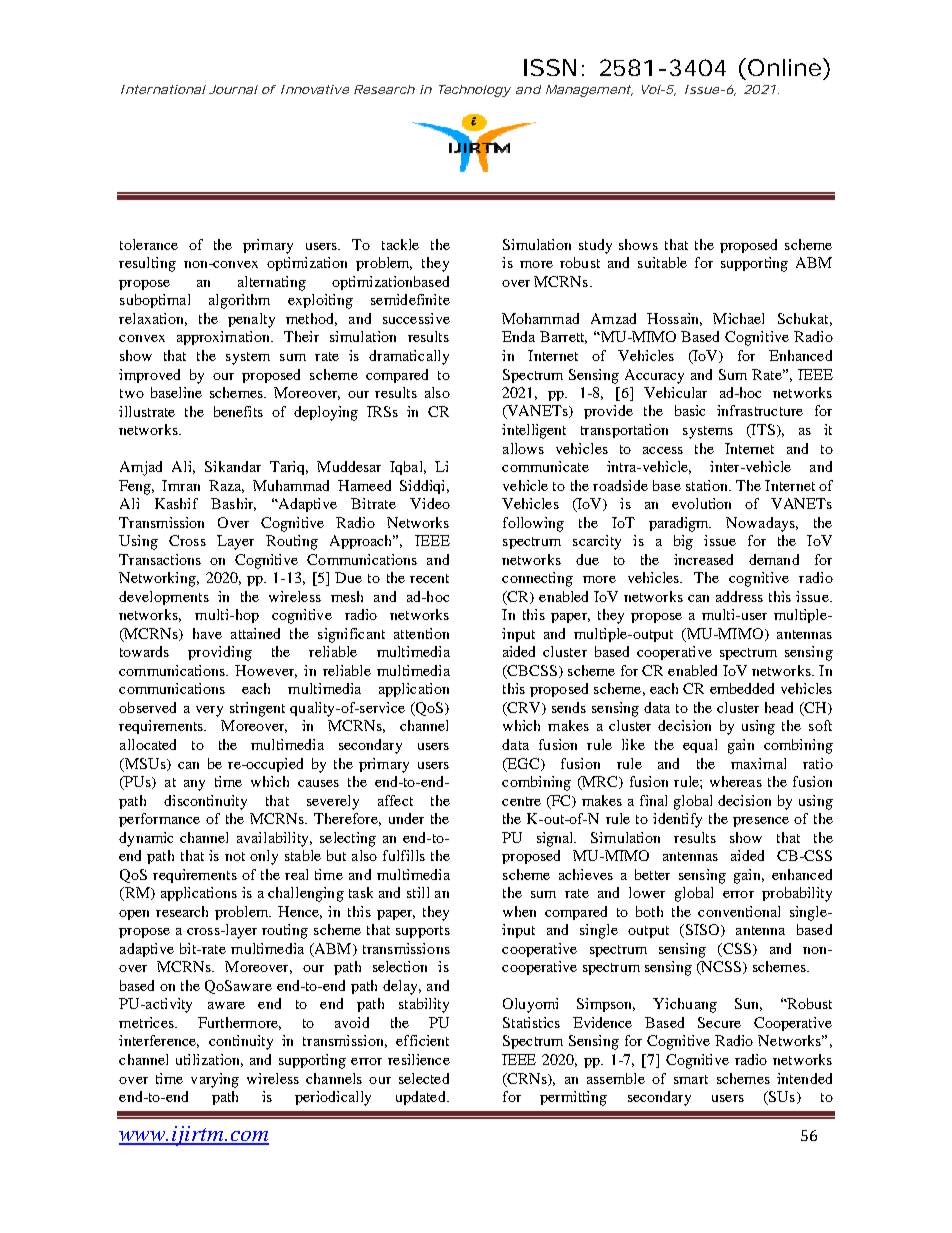  I want to click on EGC, so click(523, 764).
